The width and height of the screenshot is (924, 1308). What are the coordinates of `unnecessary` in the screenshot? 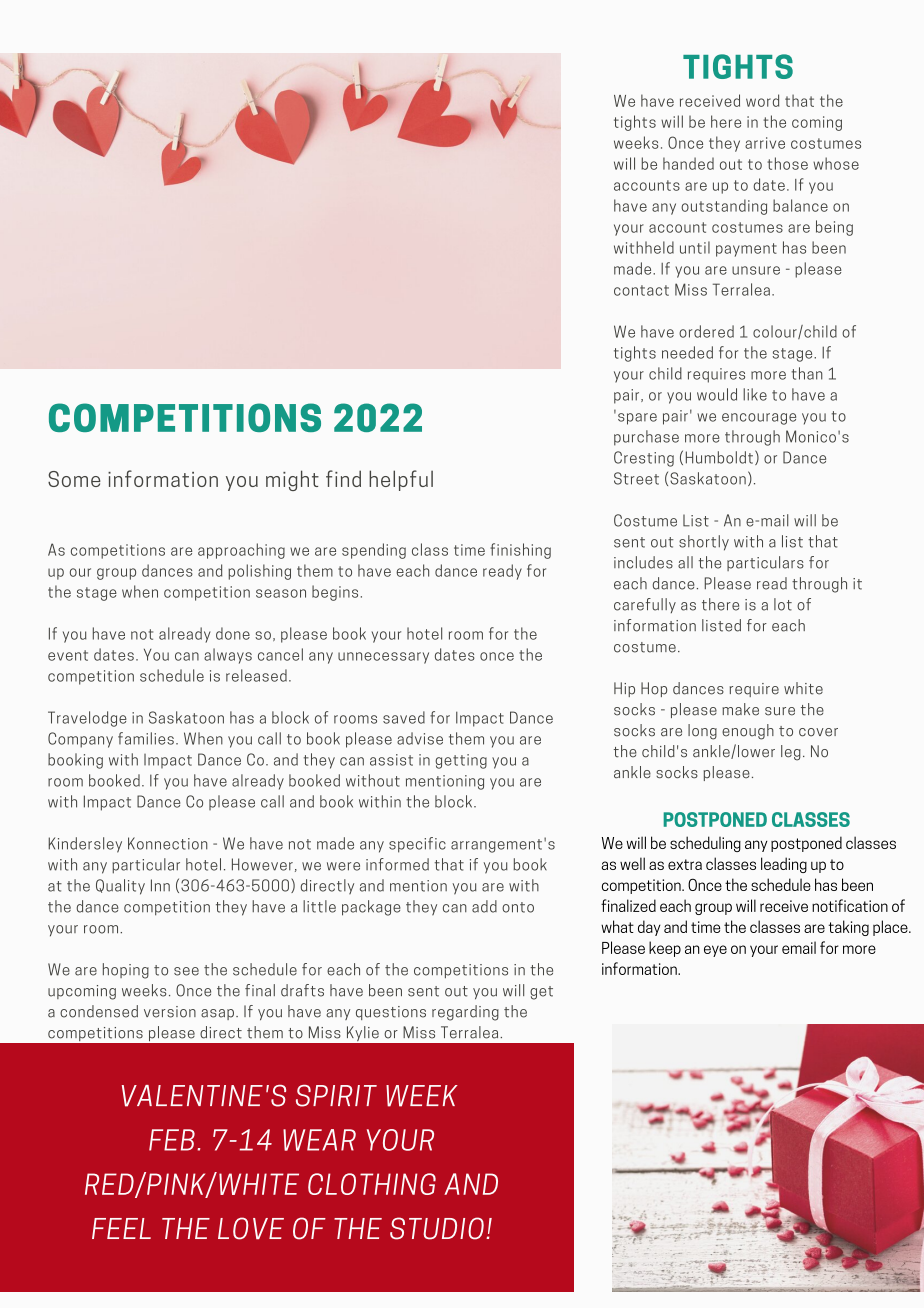 It's located at (383, 658).
